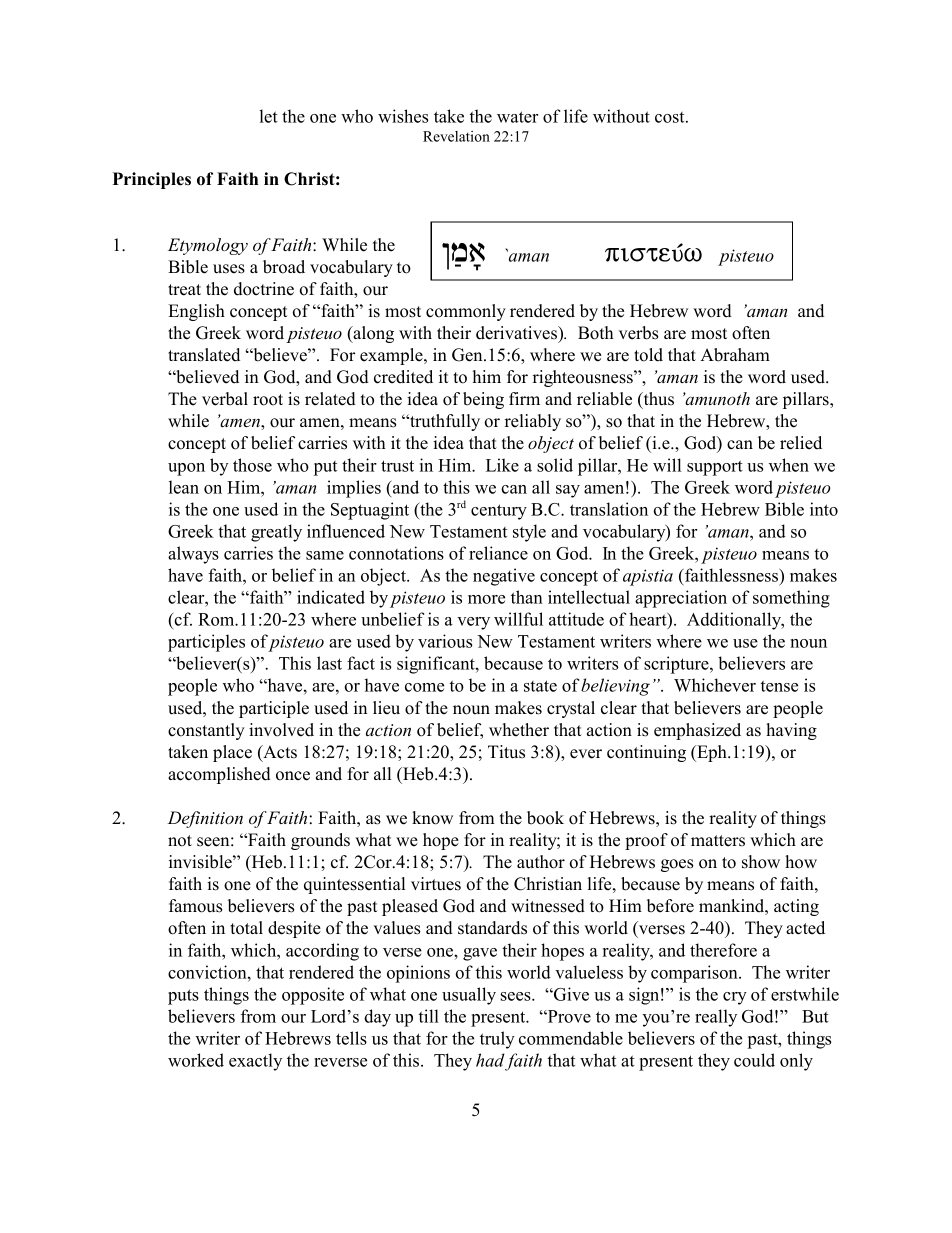 The width and height of the image is (952, 1233). Describe the element at coordinates (268, 116) in the image. I see `let` at that location.
